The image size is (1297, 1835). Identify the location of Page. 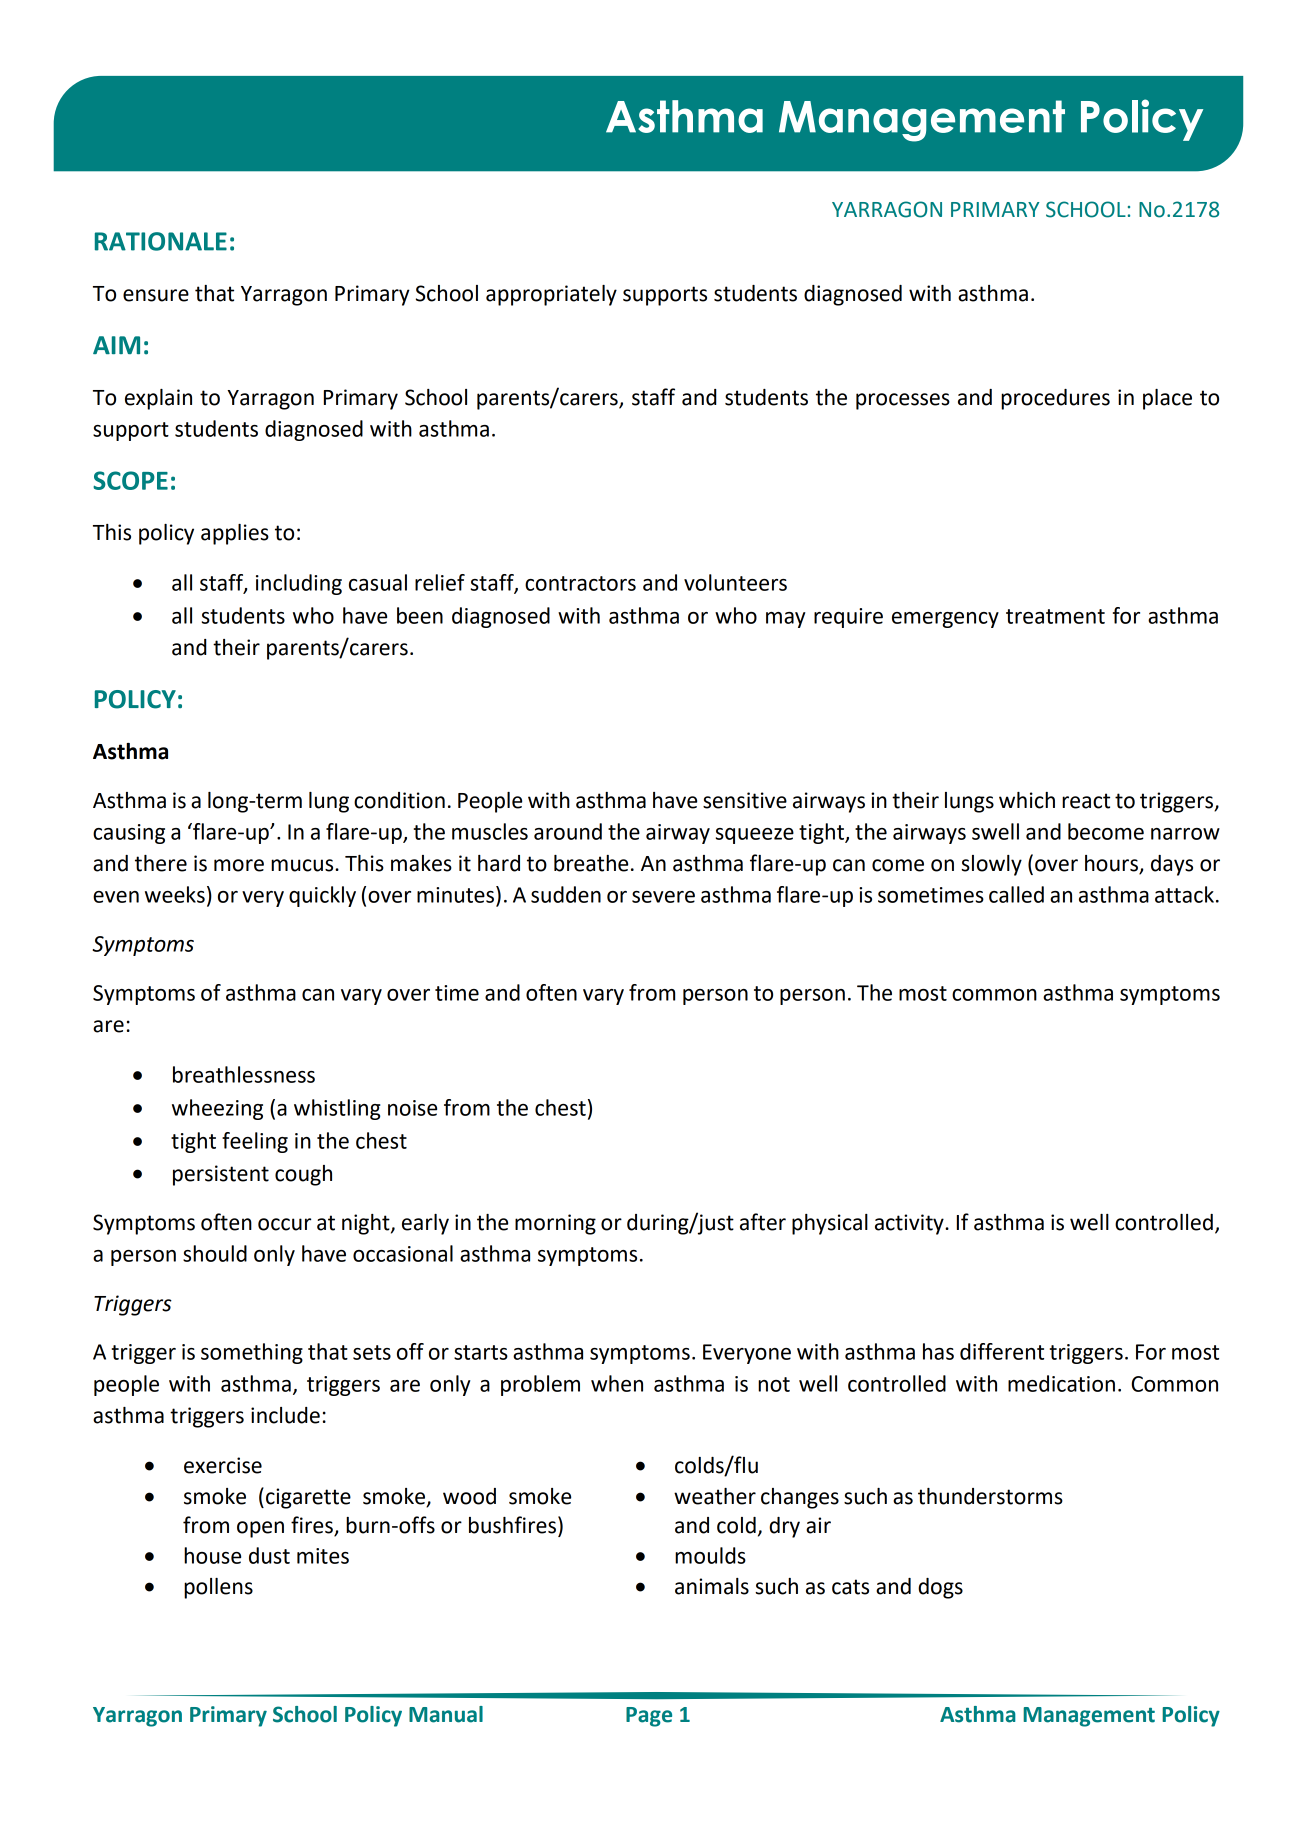
(649, 1717).
